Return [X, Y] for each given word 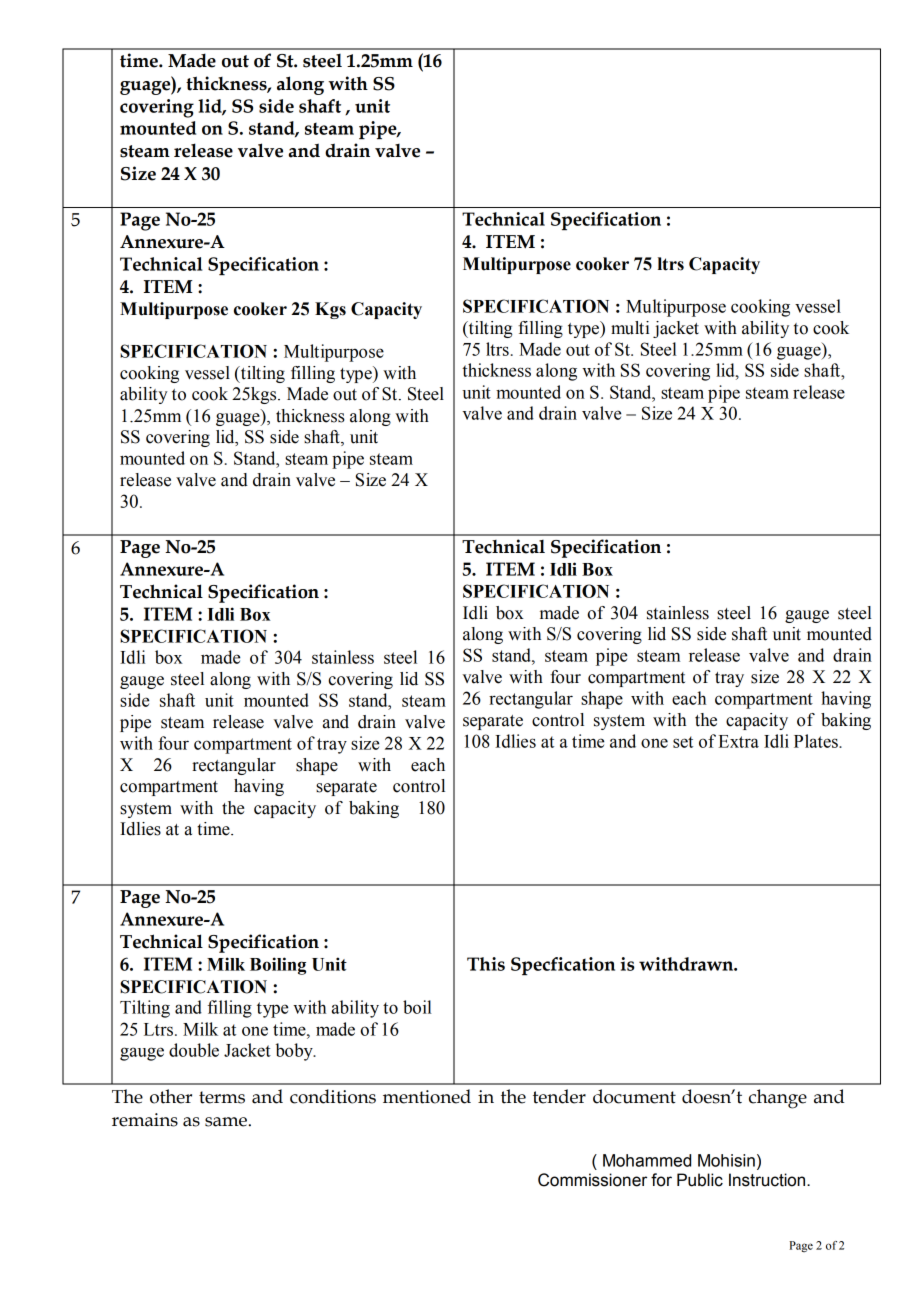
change [778, 1099]
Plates [817, 741]
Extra [738, 741]
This [486, 964]
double [194, 1050]
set [683, 742]
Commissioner [592, 1180]
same [226, 1122]
